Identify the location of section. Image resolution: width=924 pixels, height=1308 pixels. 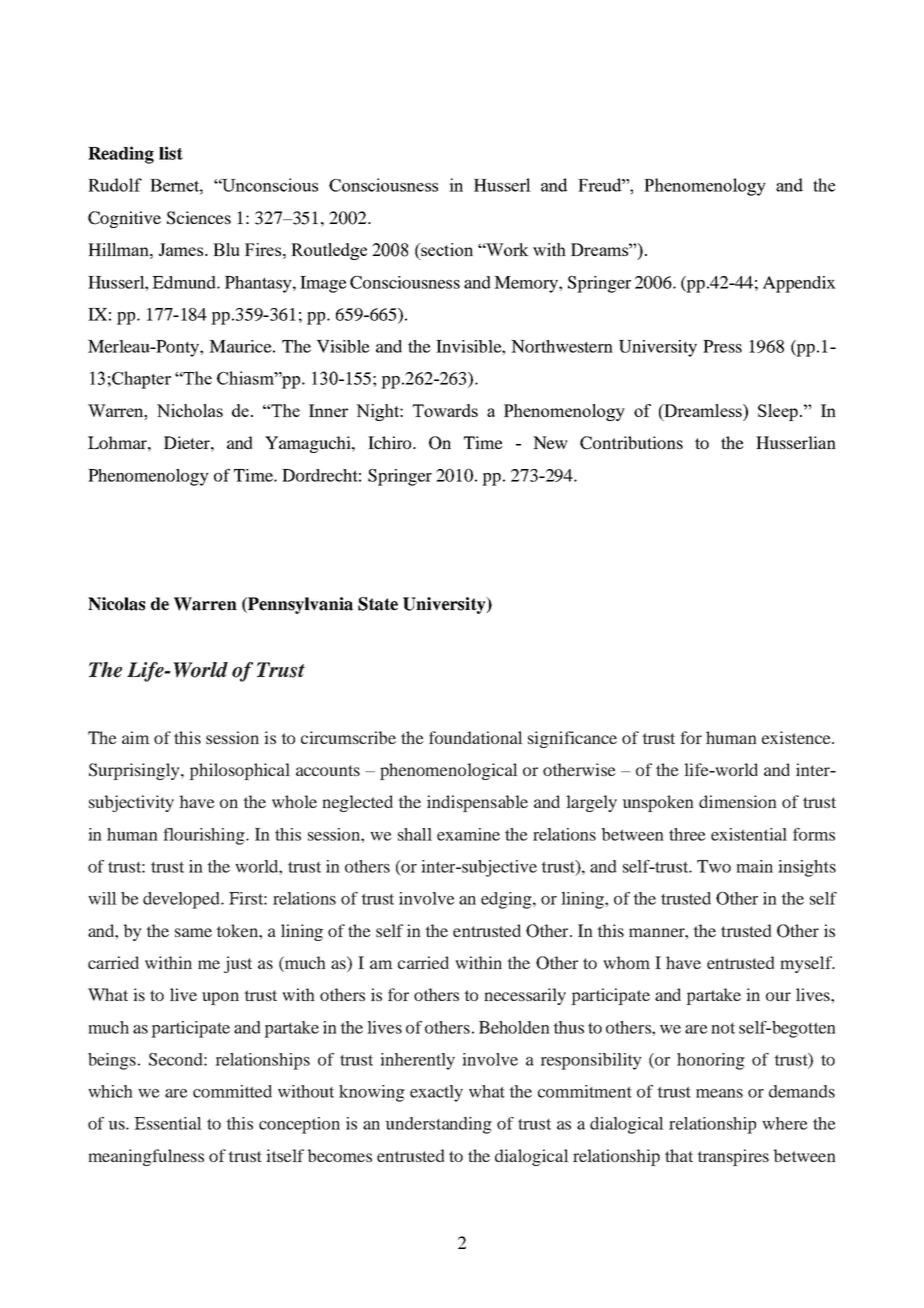
(446, 249).
